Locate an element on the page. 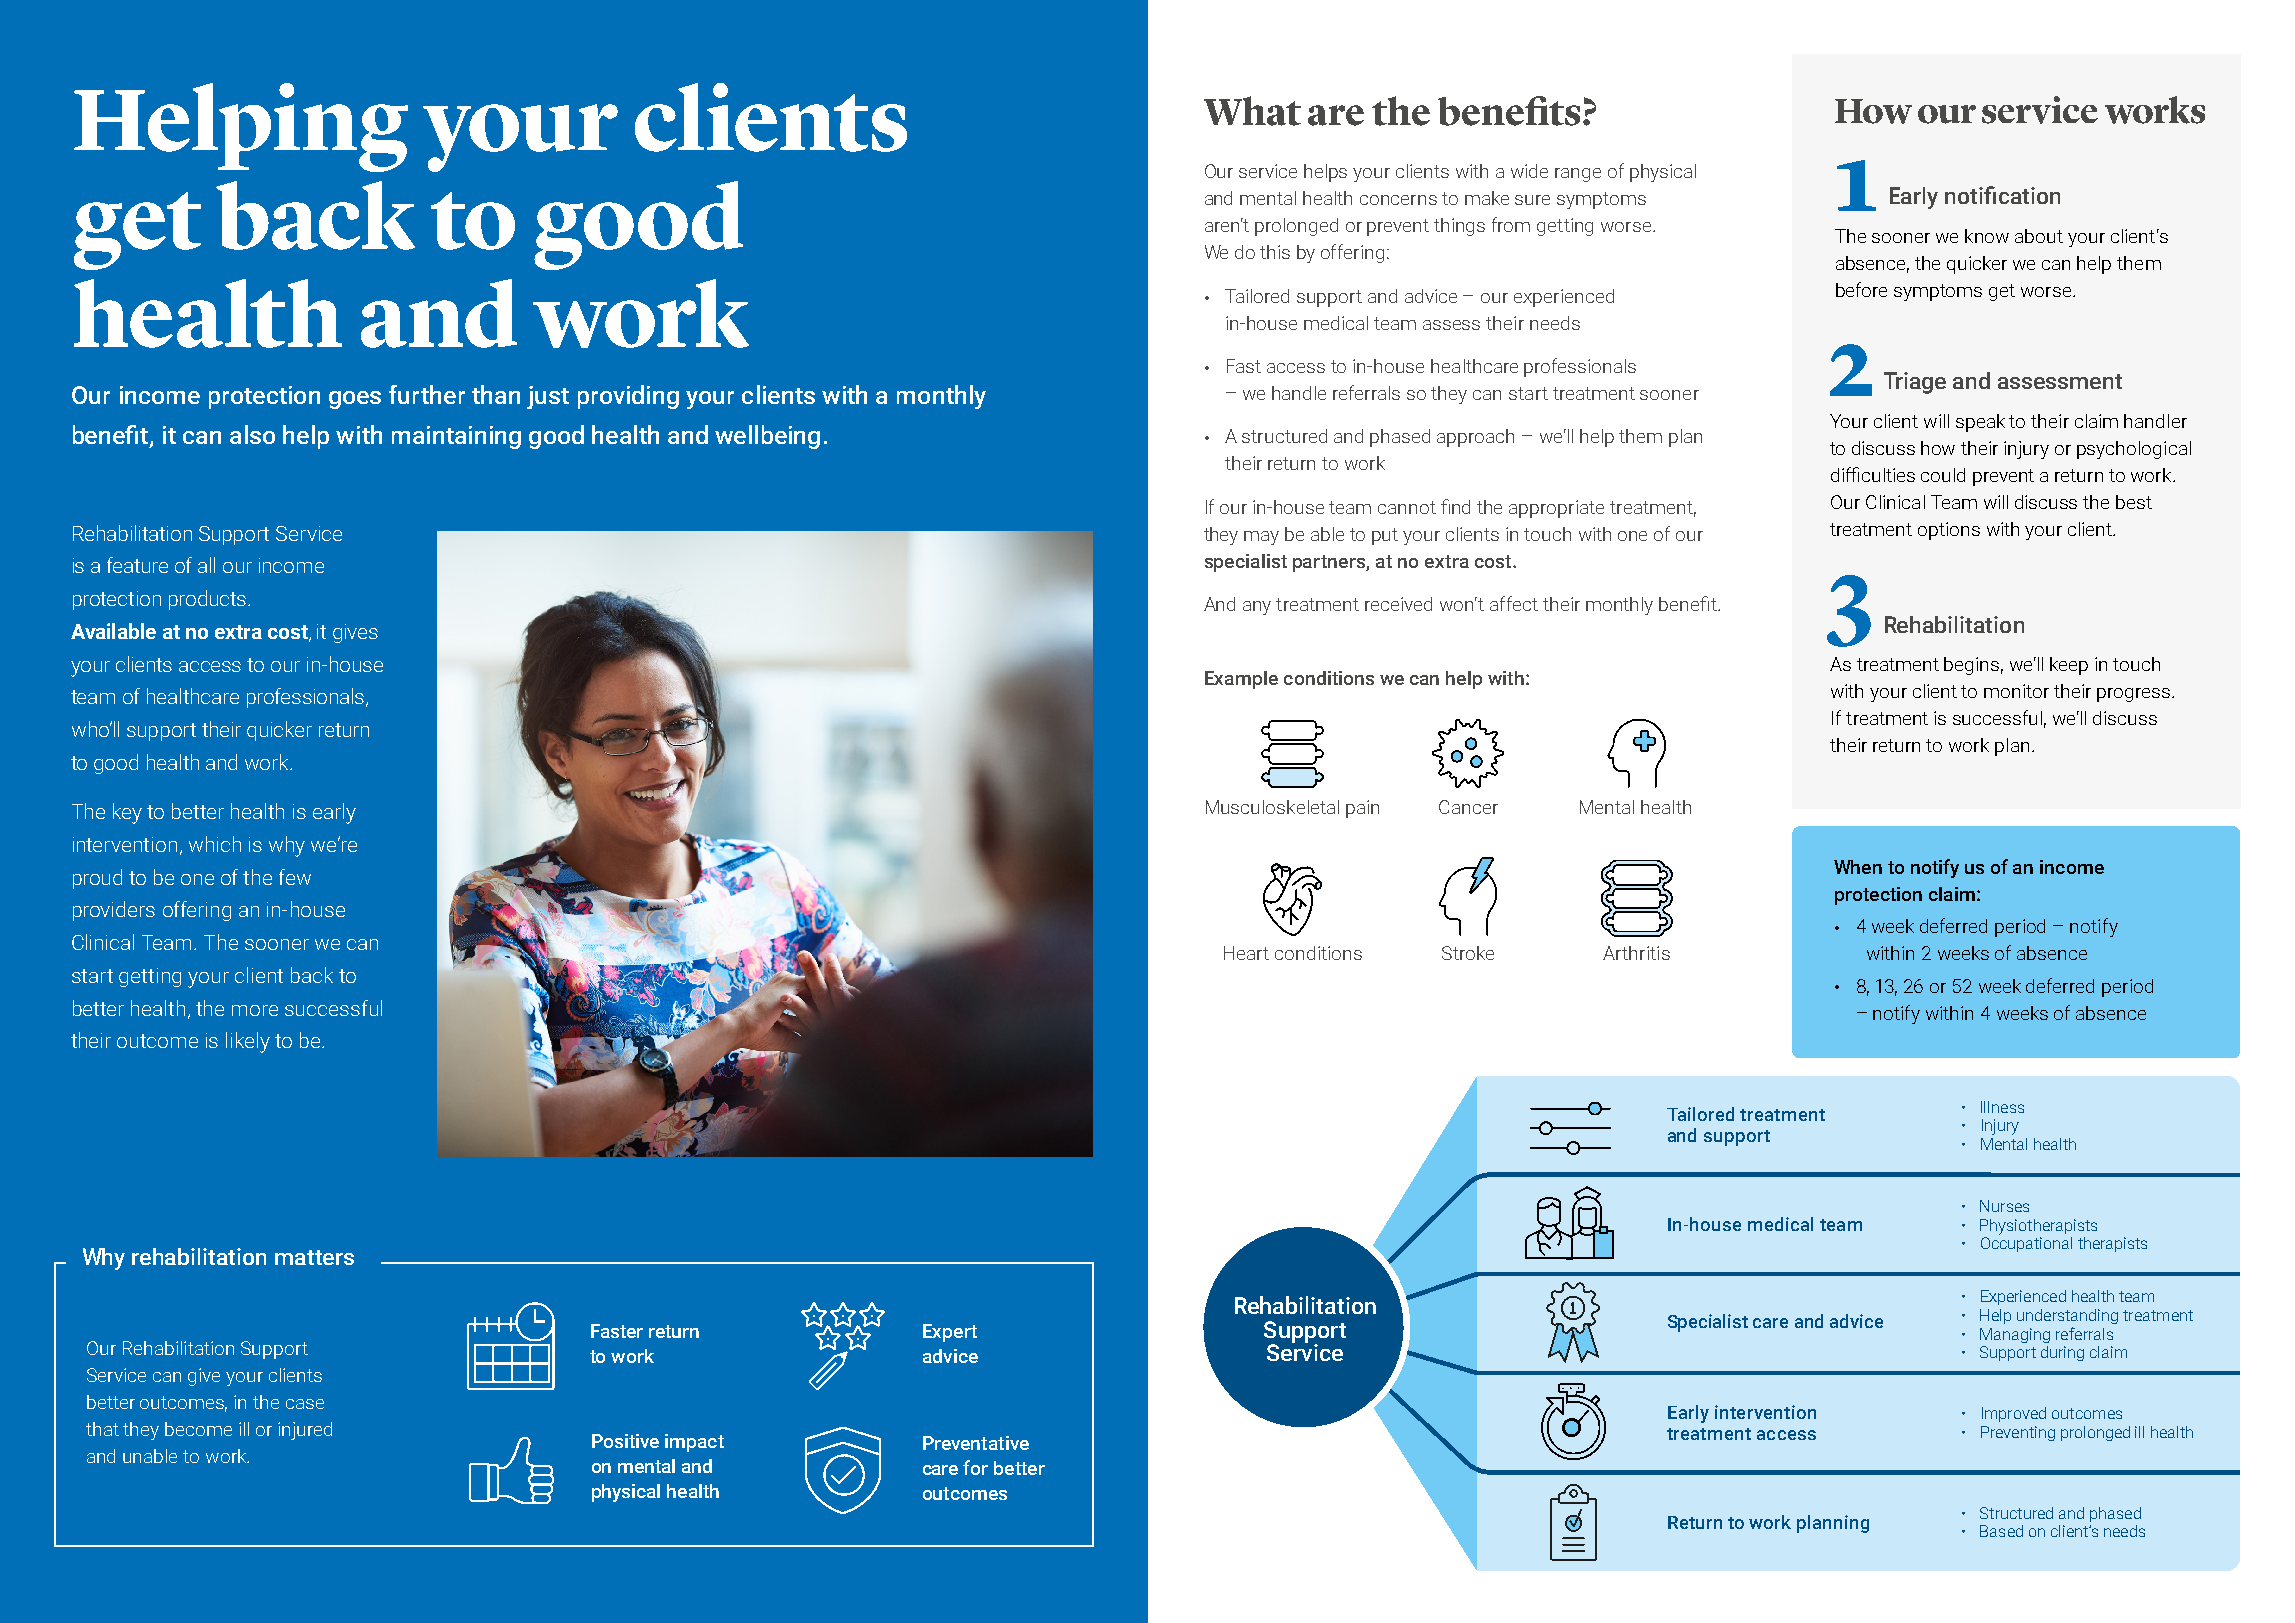 Image resolution: width=2295 pixels, height=1623 pixels. further is located at coordinates (427, 394).
